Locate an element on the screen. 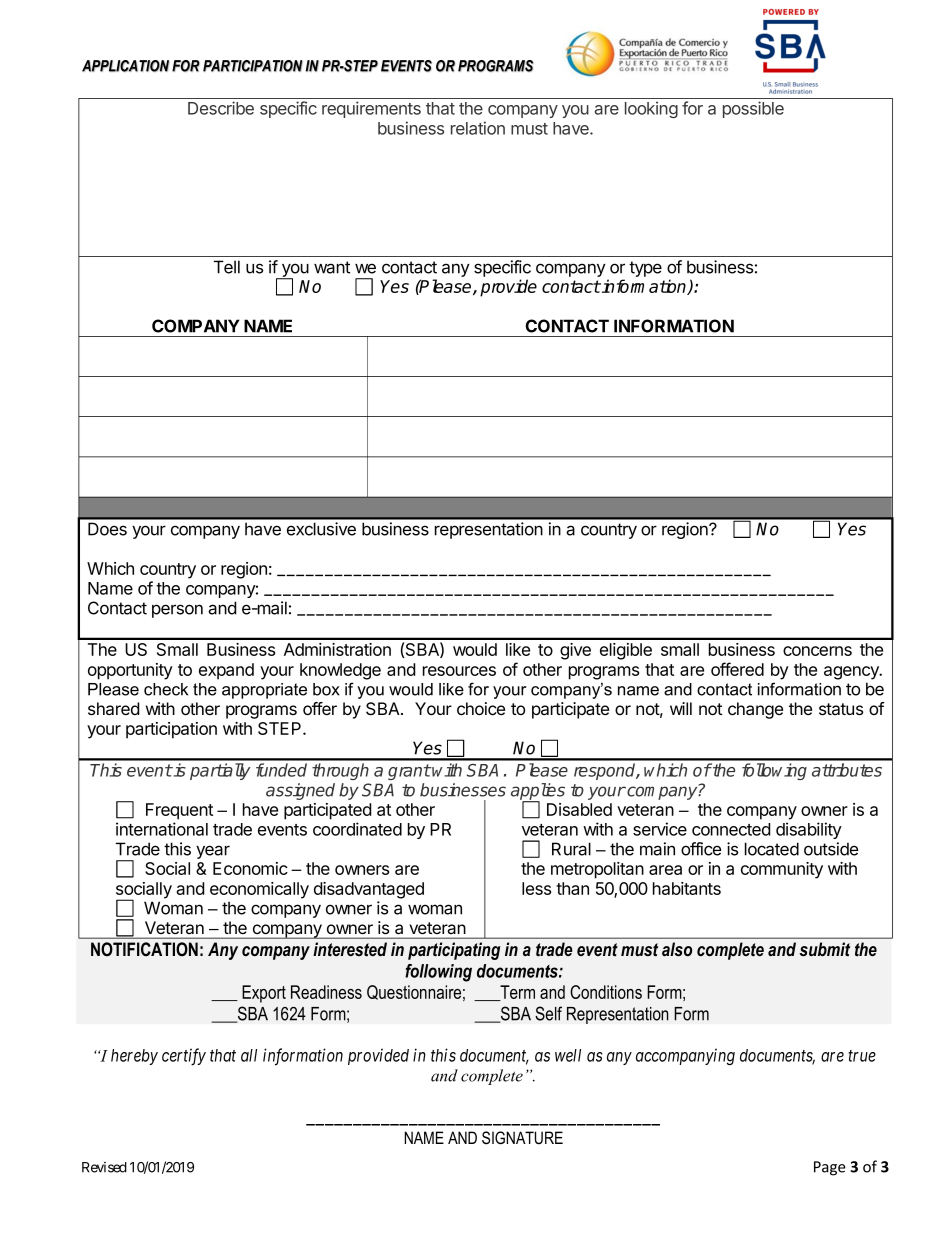 The width and height of the screenshot is (952, 1233). concerns is located at coordinates (817, 651).
